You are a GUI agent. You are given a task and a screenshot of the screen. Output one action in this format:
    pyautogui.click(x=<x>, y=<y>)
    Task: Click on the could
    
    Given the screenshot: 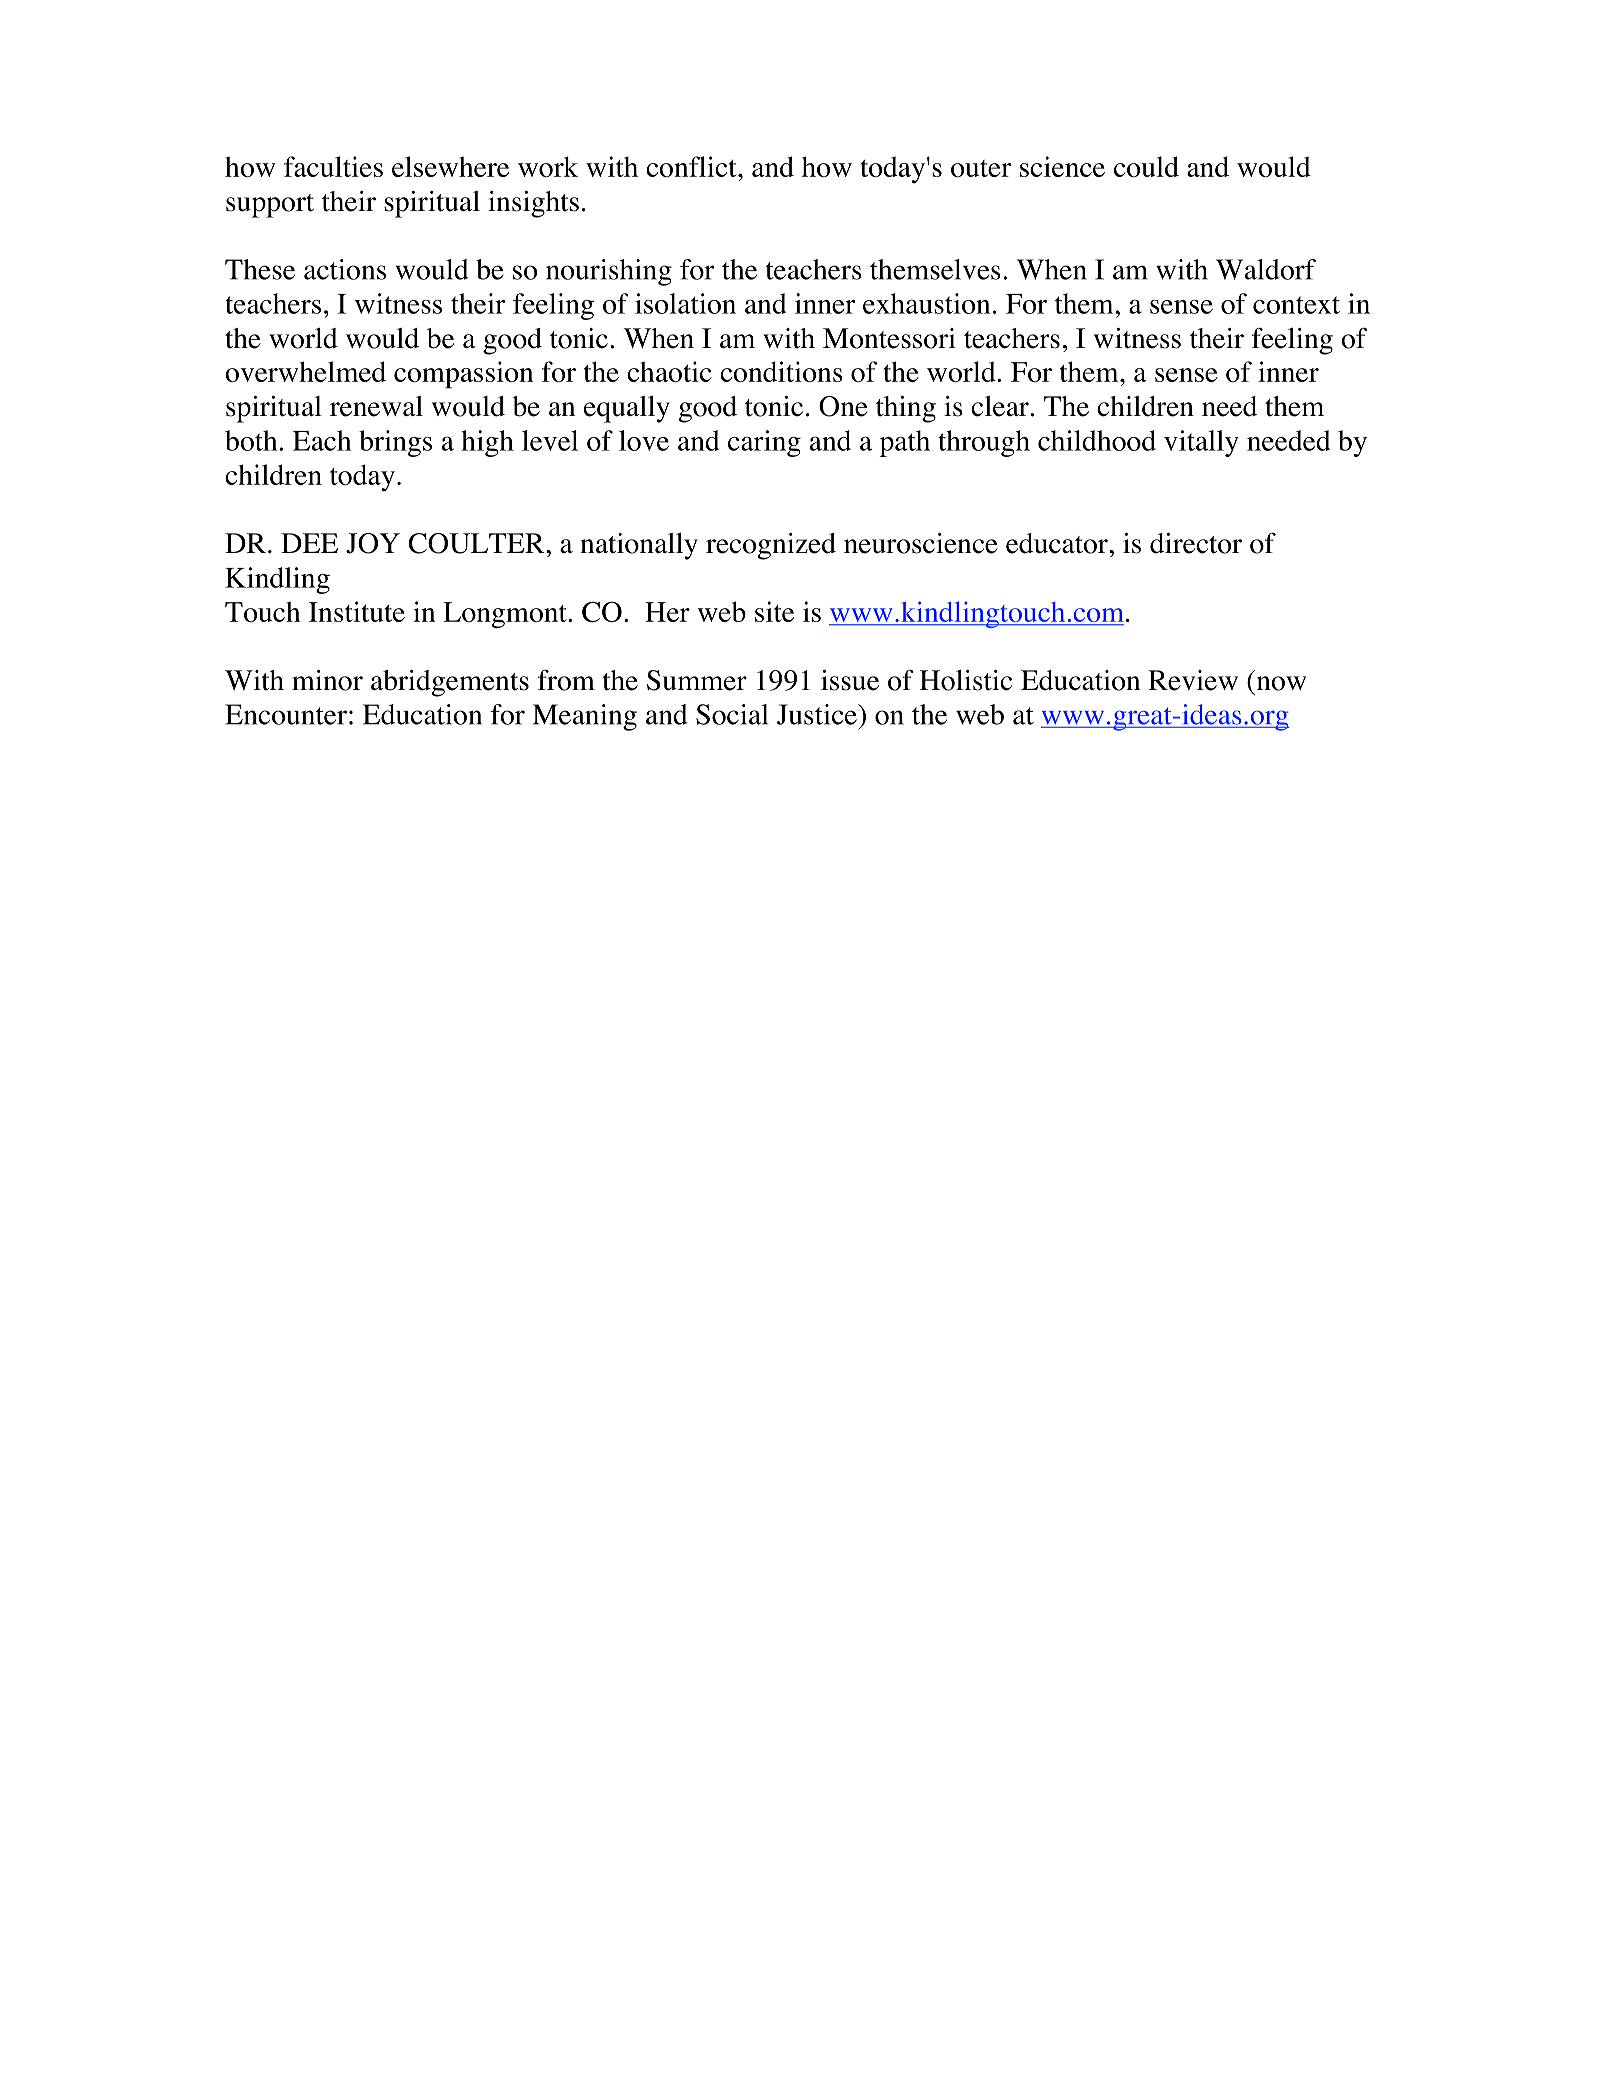 What is the action you would take?
    pyautogui.click(x=1146, y=166)
